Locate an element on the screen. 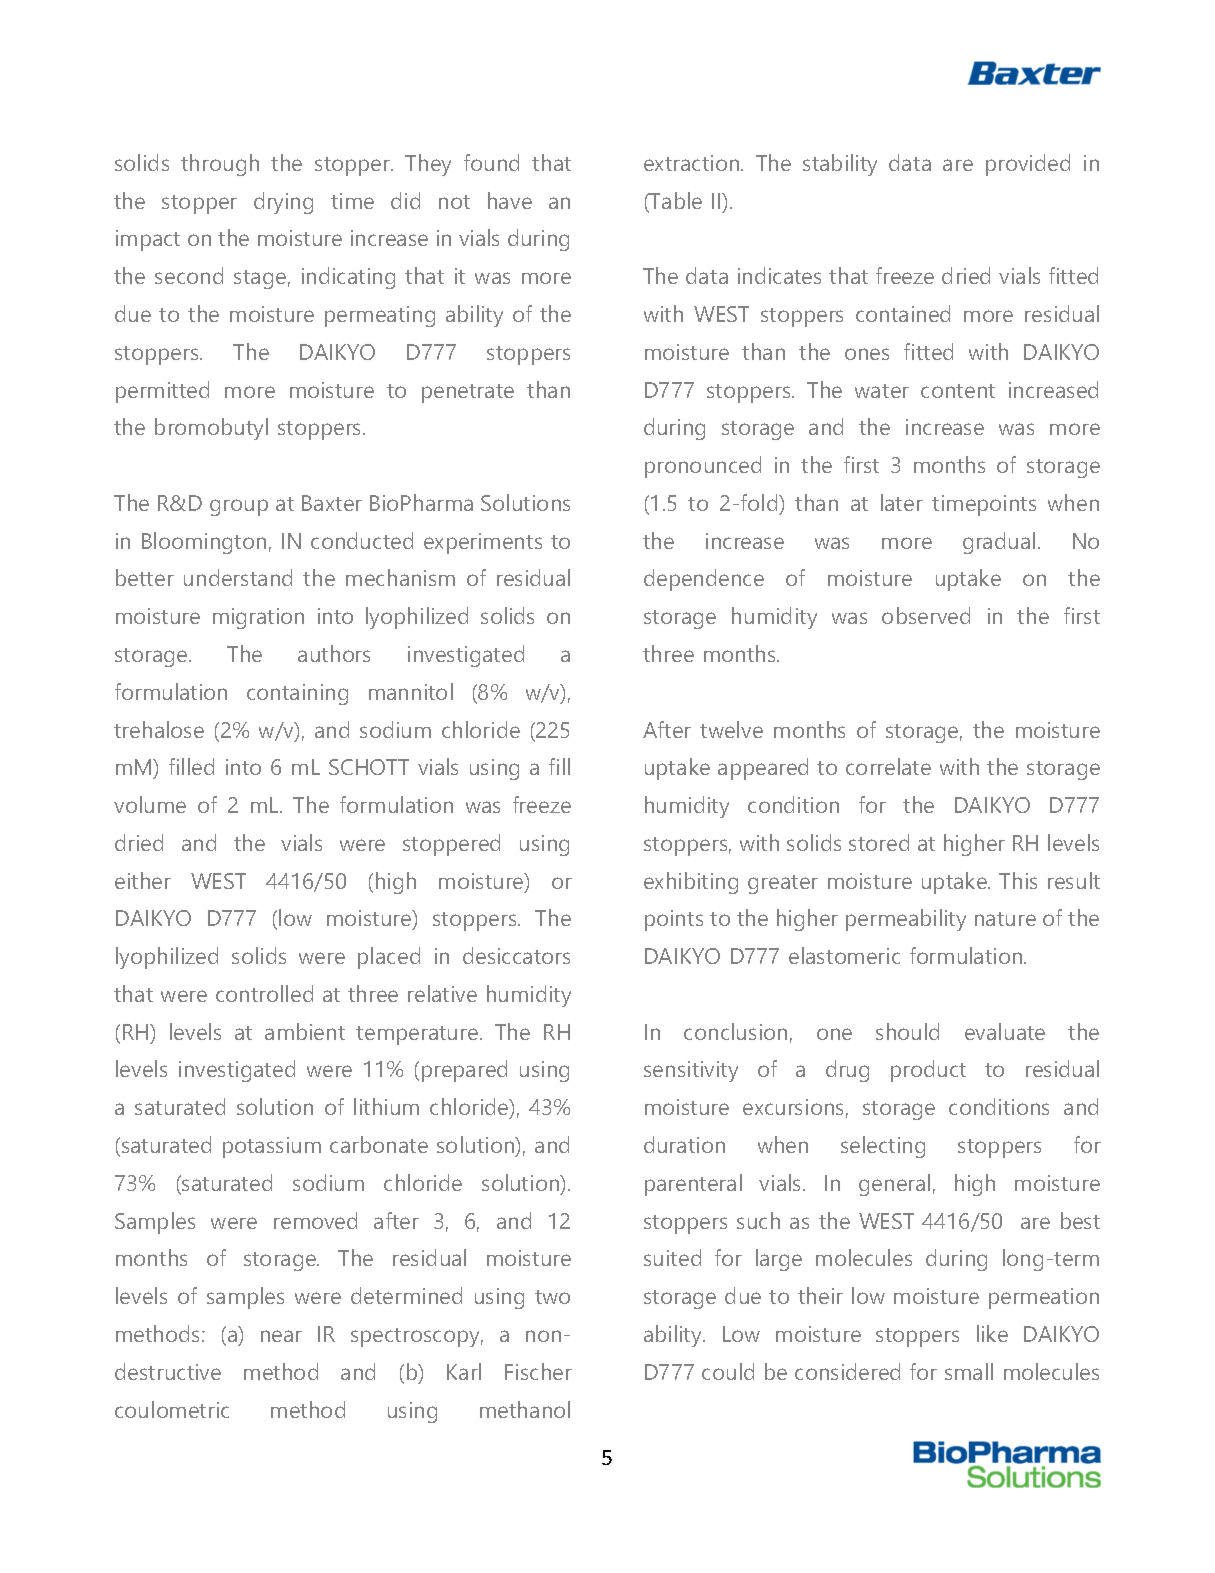  Table is located at coordinates (675, 202).
